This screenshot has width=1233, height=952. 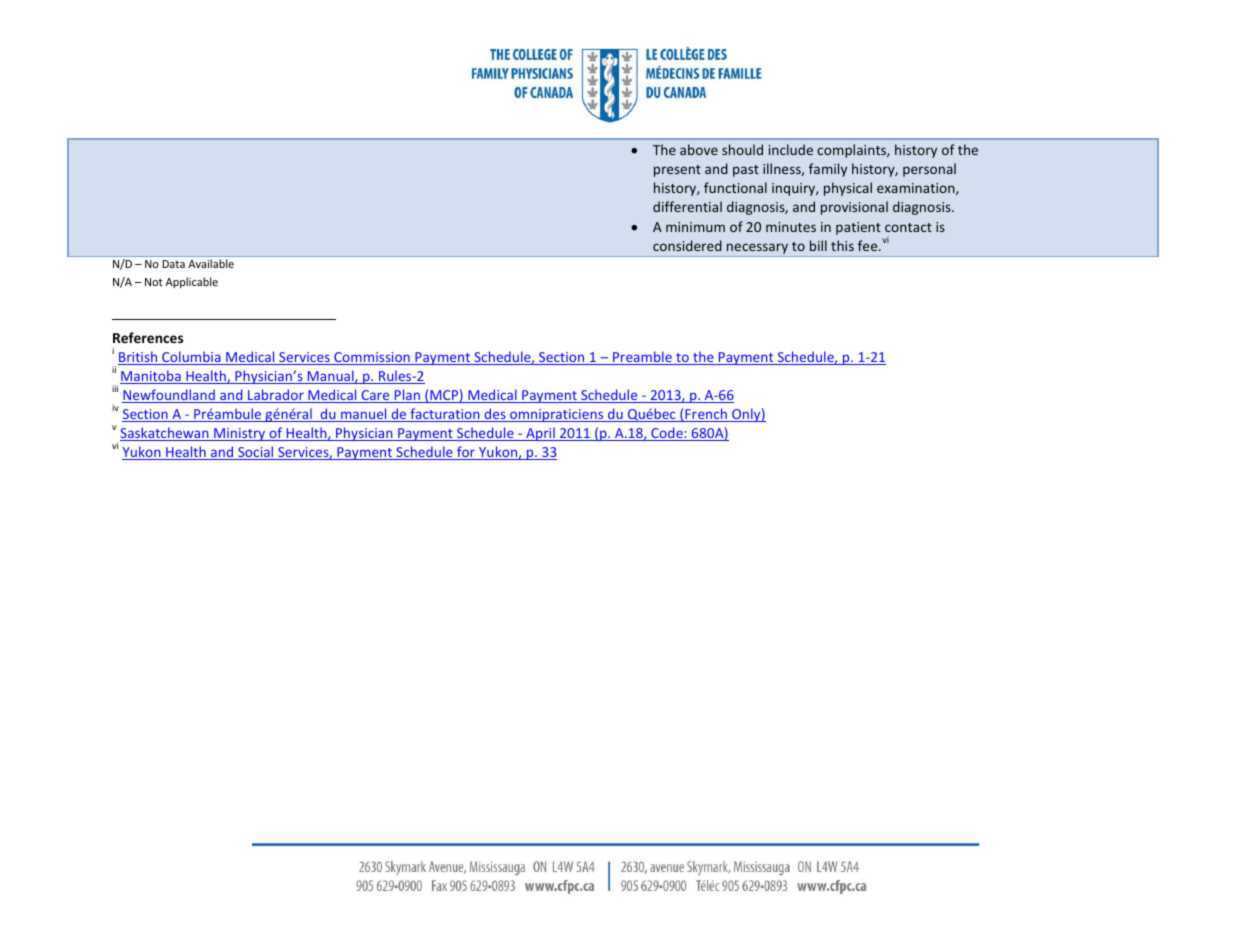 I want to click on necessary, so click(x=757, y=248).
